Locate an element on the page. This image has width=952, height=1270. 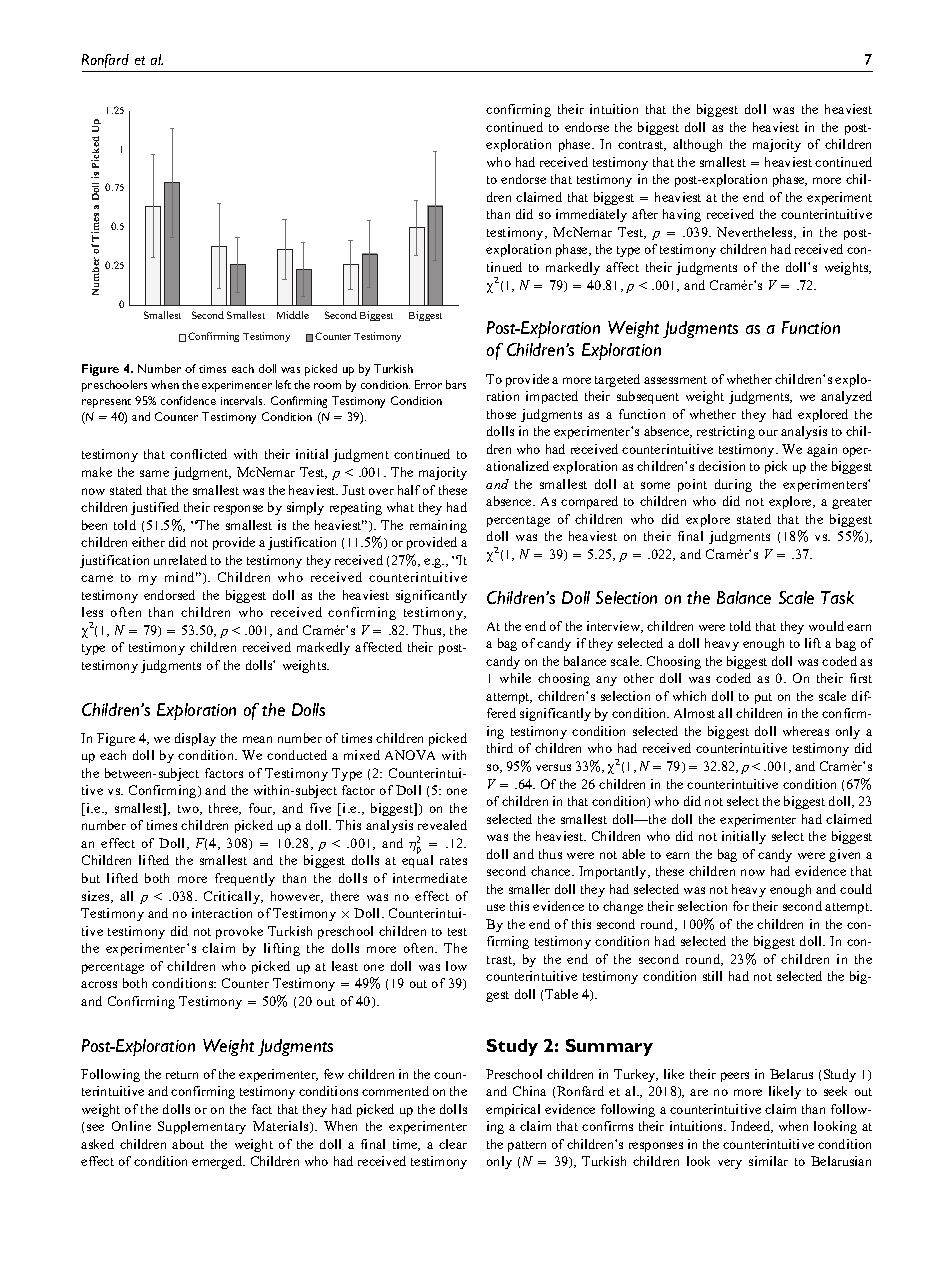
about is located at coordinates (188, 1144).
